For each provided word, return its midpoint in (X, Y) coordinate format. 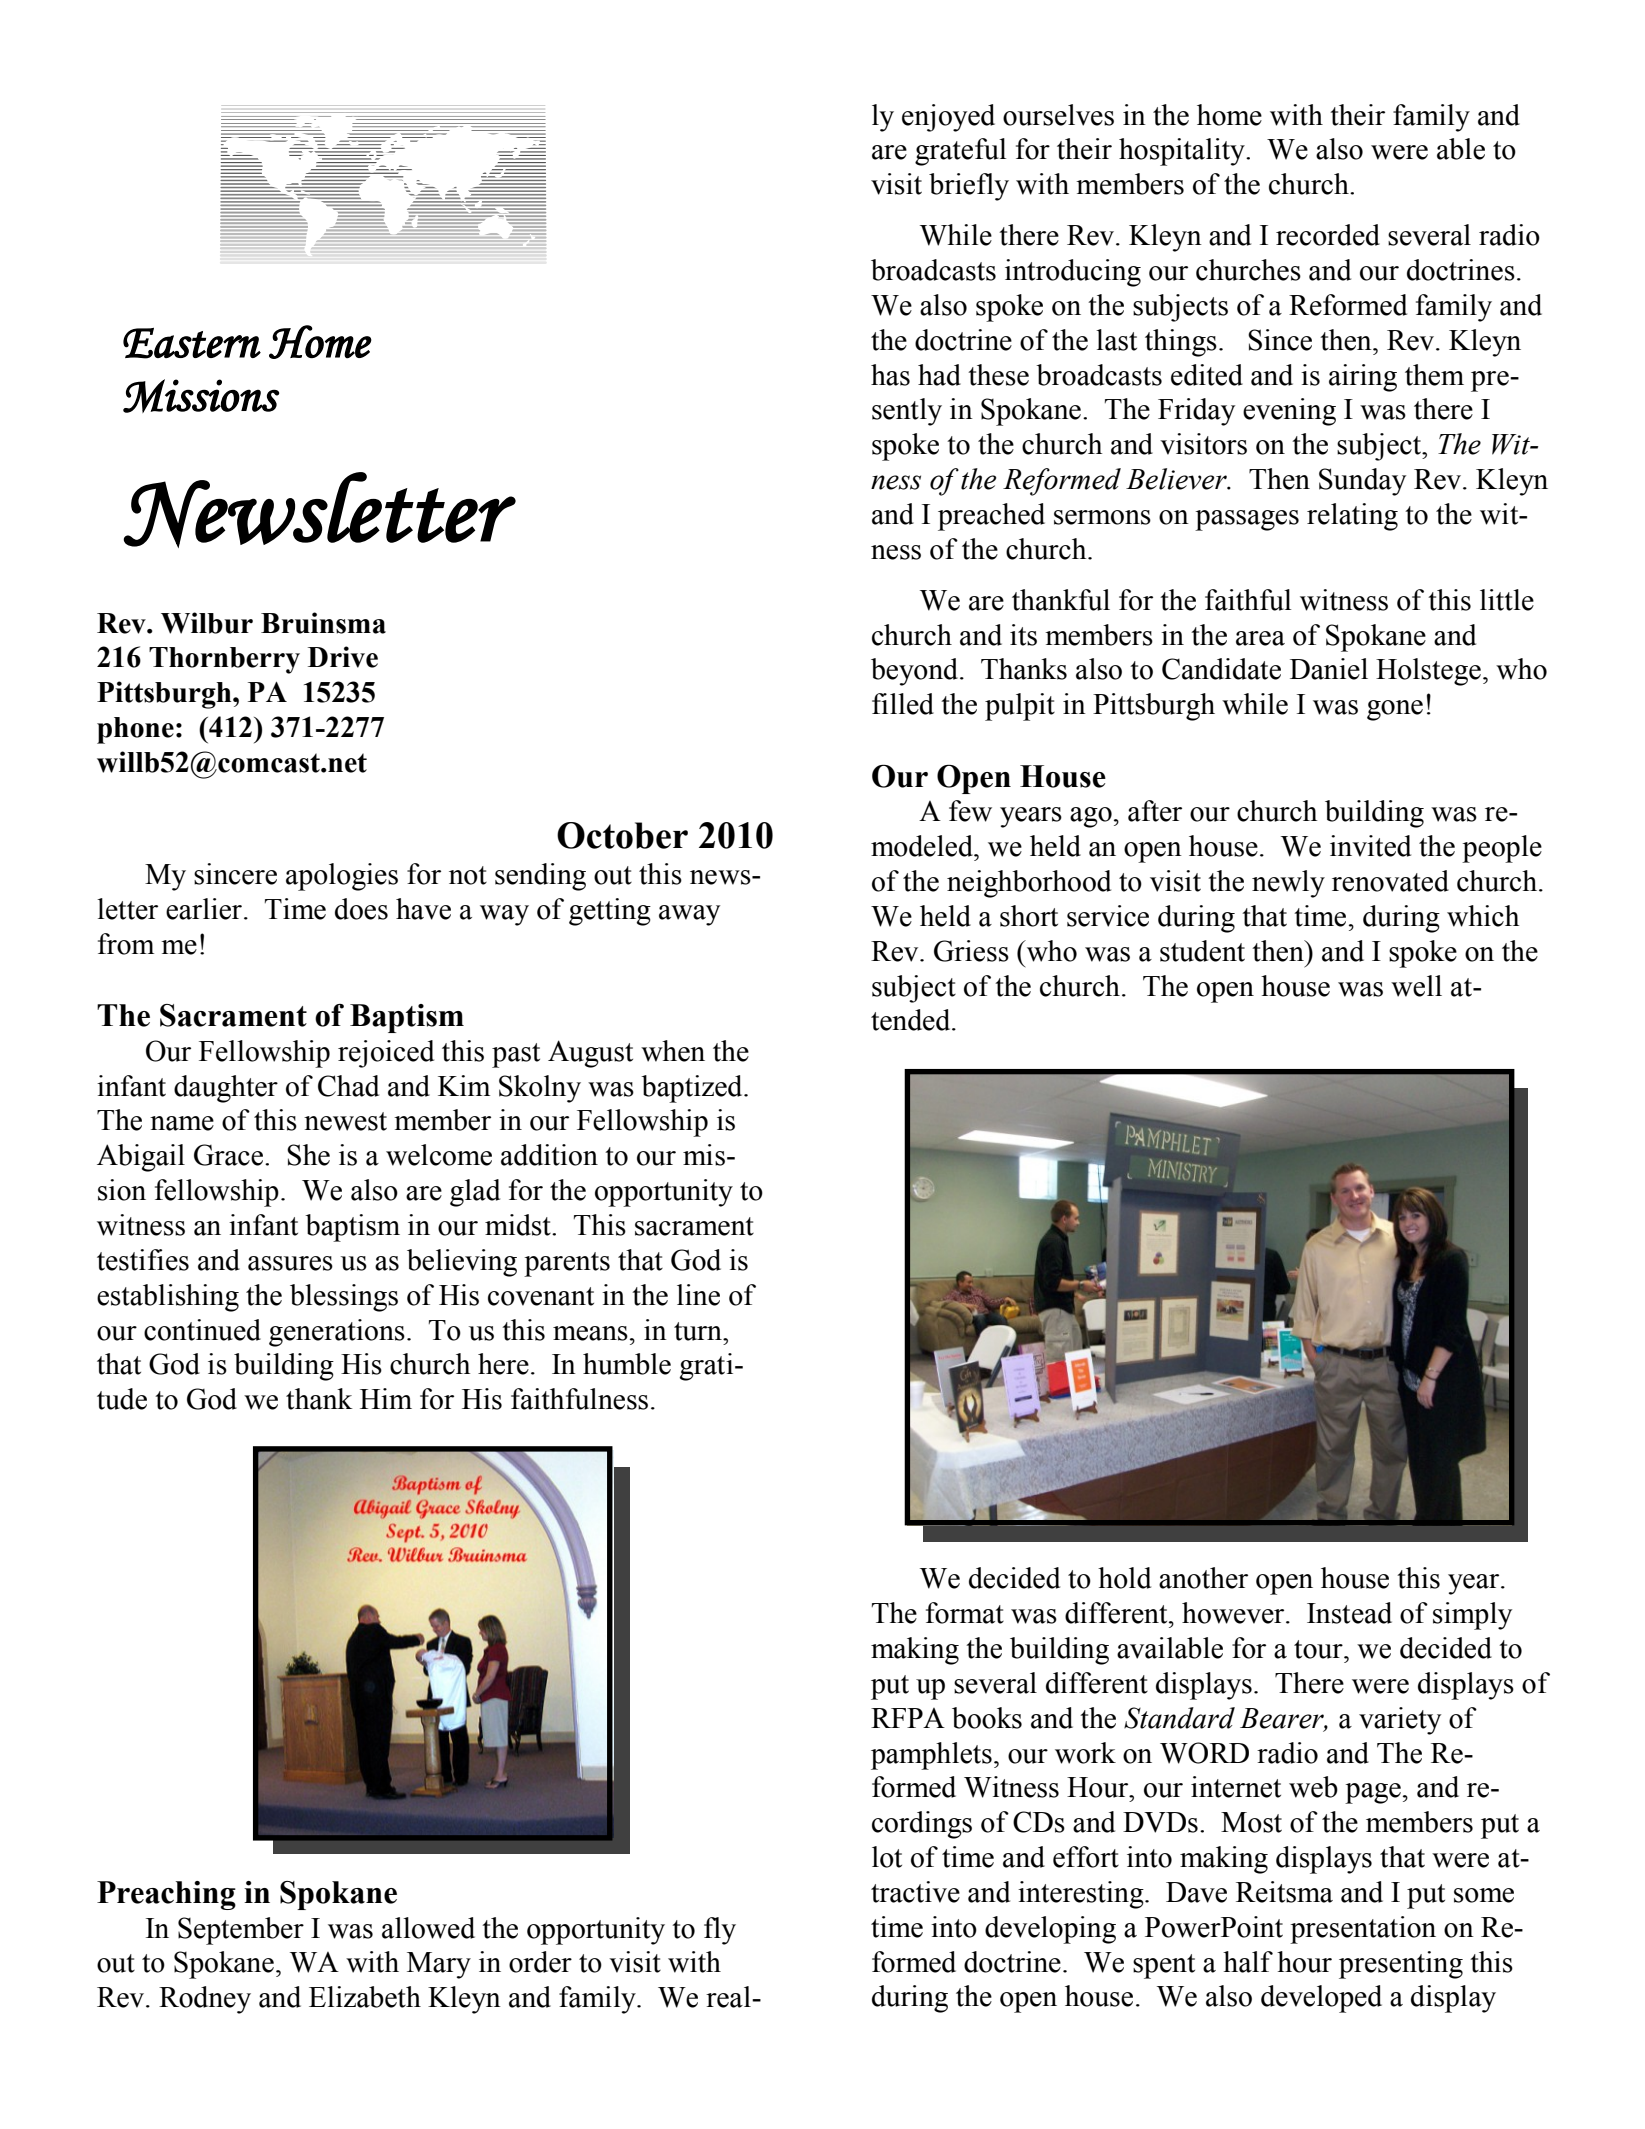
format (965, 1613)
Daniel (1329, 669)
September (241, 1931)
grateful (960, 152)
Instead (1349, 1613)
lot (887, 1857)
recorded (1328, 235)
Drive (343, 657)
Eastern (192, 343)
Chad (348, 1086)
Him (386, 1398)
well (1416, 986)
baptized (693, 1089)
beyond (916, 672)
